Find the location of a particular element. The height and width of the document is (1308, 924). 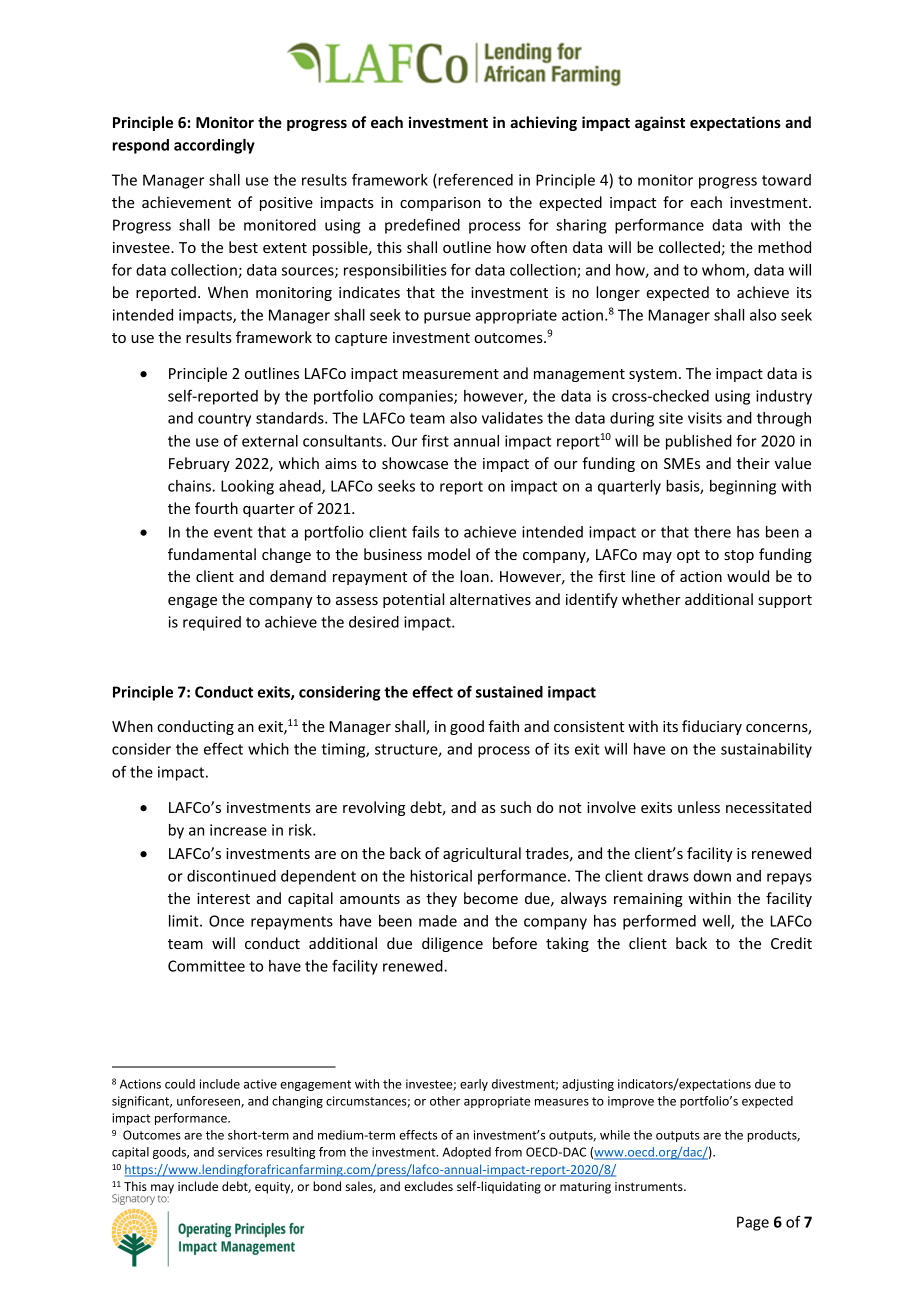

well is located at coordinates (717, 922).
